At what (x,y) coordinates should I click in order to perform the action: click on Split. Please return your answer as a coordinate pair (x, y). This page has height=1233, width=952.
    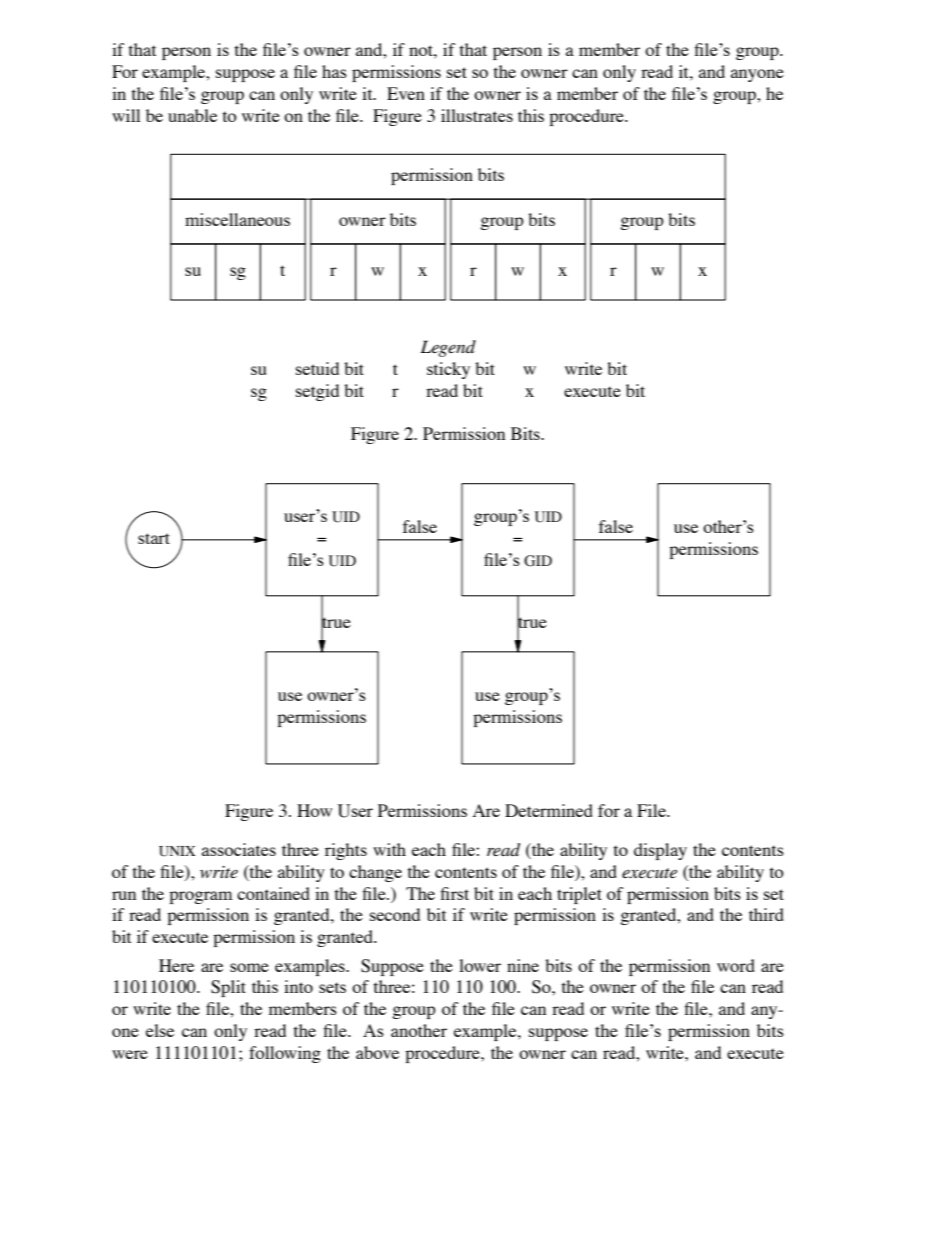
    Looking at the image, I should click on (228, 988).
